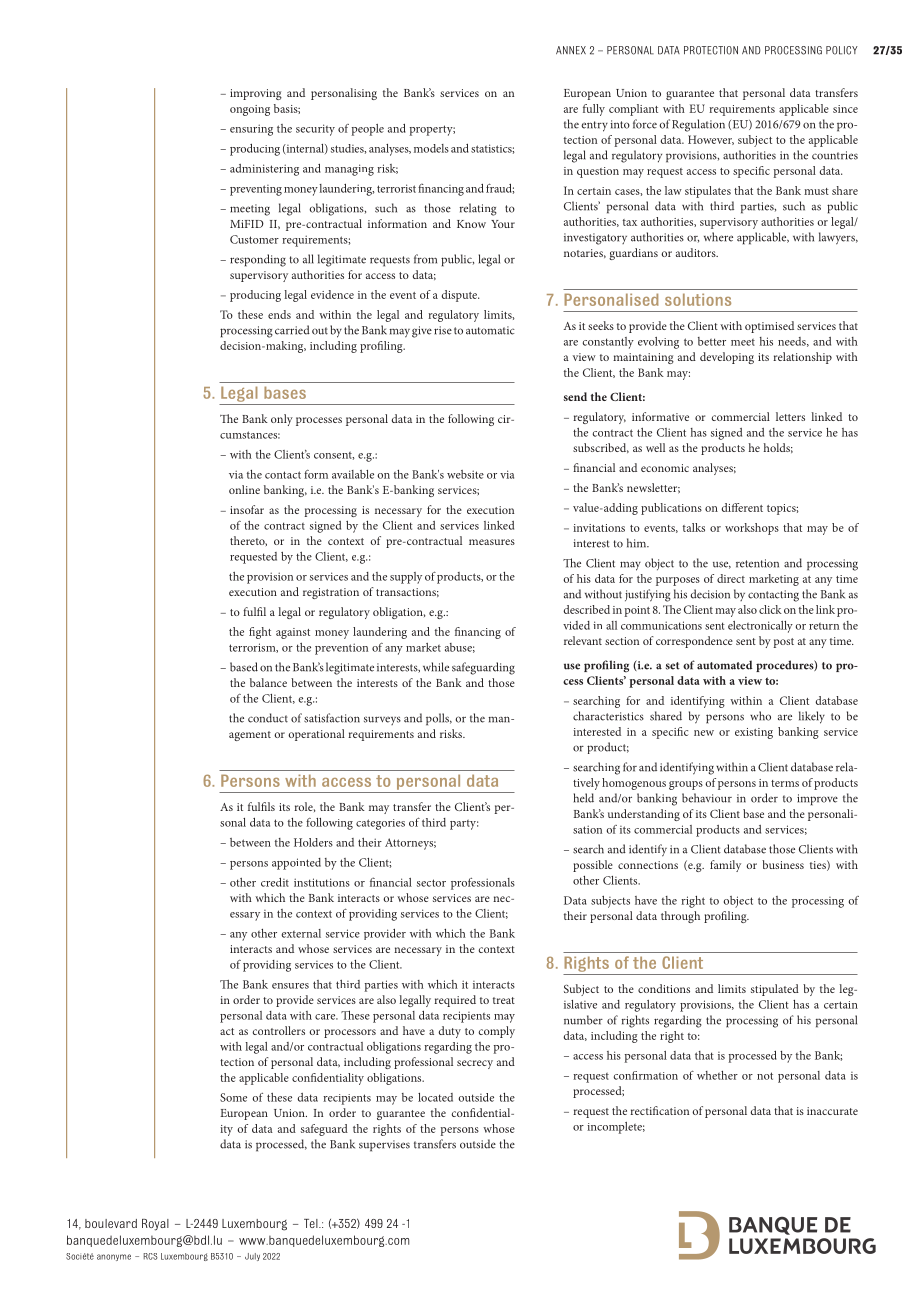  Describe the element at coordinates (260, 633) in the screenshot. I see `fight` at that location.
